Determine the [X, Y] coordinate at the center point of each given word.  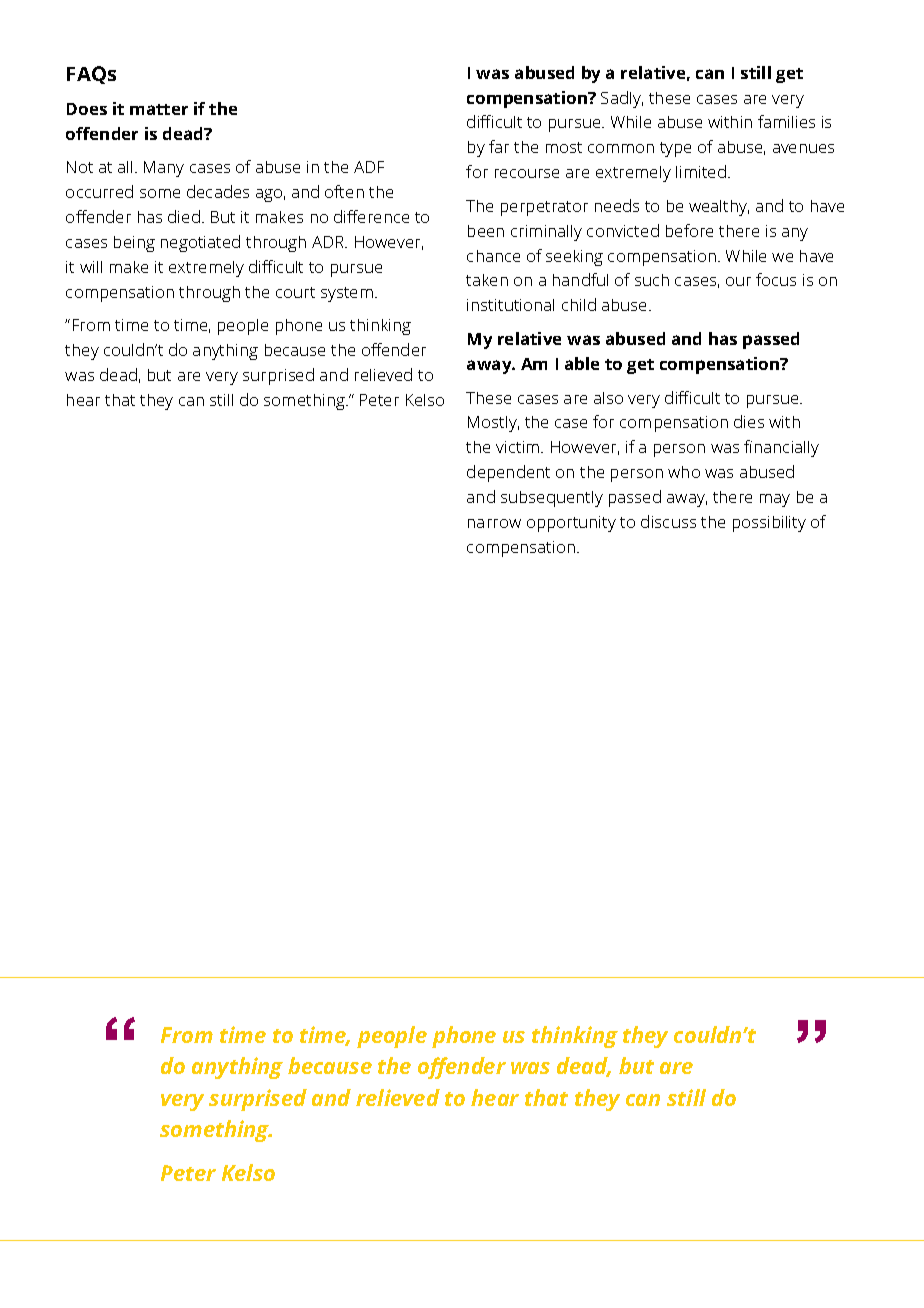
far [499, 146]
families [786, 121]
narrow [494, 523]
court [295, 292]
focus [776, 279]
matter [159, 109]
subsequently [552, 499]
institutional [510, 305]
